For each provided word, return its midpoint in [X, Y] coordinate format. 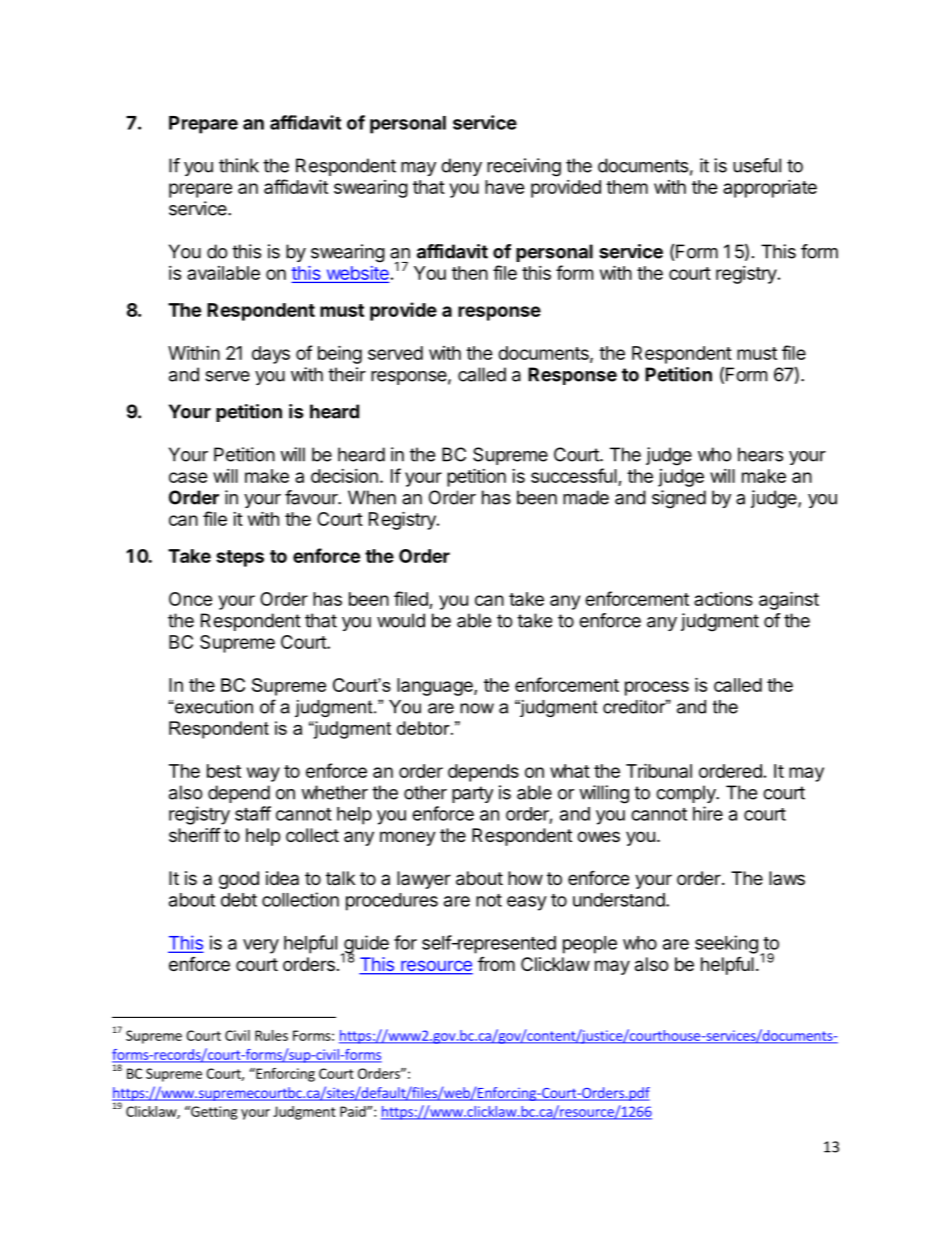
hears [760, 454]
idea [282, 878]
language [436, 687]
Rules [271, 1035]
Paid [354, 1111]
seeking [726, 944]
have [505, 187]
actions [723, 599]
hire [708, 813]
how [525, 878]
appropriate [770, 188]
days [271, 355]
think [239, 165]
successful [575, 477]
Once [190, 599]
